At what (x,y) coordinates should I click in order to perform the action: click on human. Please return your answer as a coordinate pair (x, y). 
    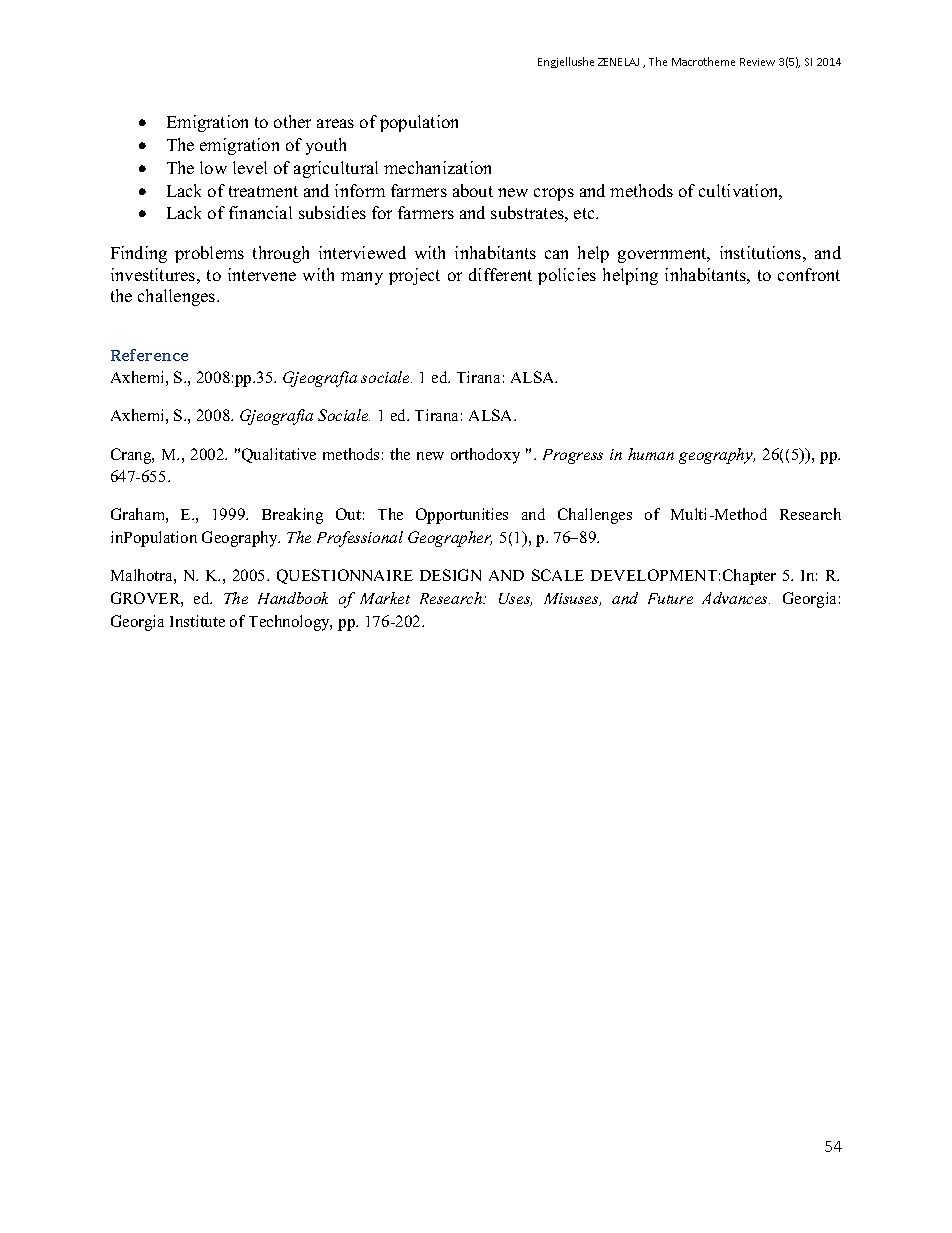
    Looking at the image, I should click on (651, 454).
